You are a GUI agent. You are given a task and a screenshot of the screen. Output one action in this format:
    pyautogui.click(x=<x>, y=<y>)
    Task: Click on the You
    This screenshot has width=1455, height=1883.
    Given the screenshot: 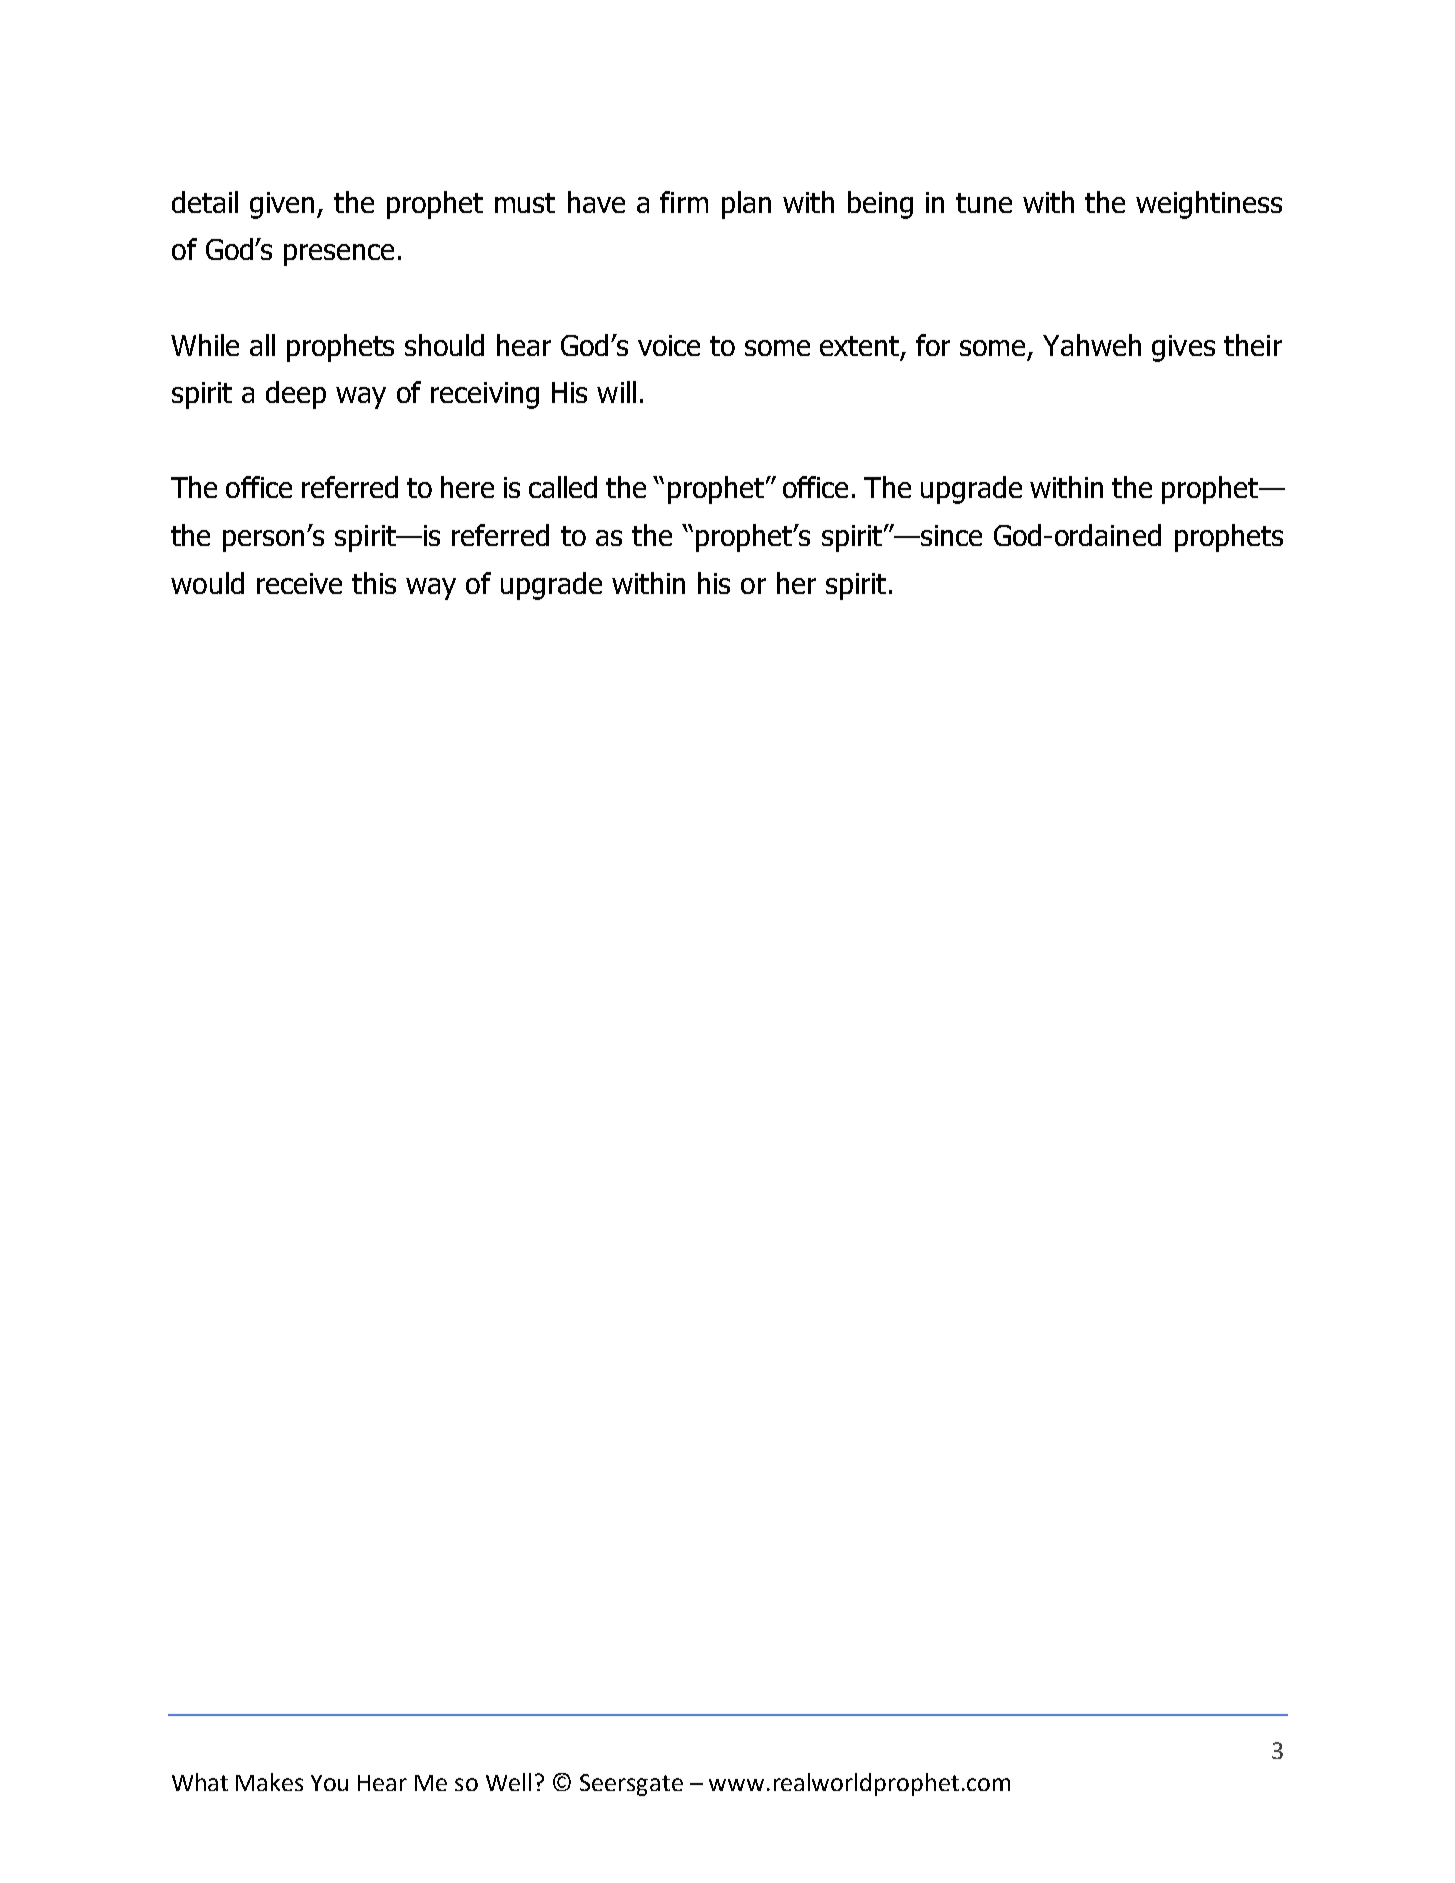 What is the action you would take?
    pyautogui.click(x=329, y=1783)
